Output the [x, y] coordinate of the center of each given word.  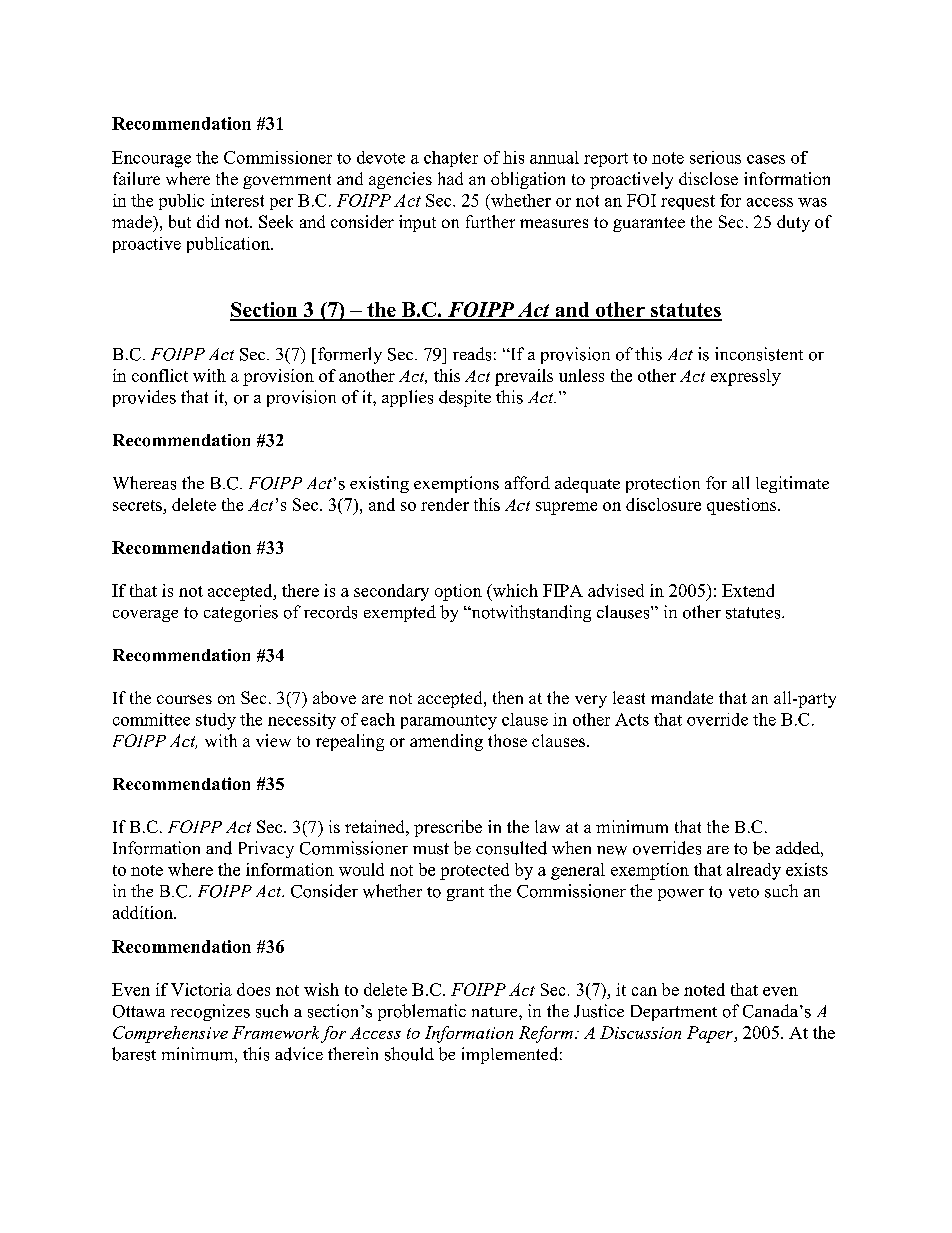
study [216, 721]
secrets [137, 505]
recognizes [210, 1012]
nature [496, 1012]
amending [446, 742]
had [450, 178]
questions [743, 506]
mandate [682, 697]
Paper [711, 1034]
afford [527, 483]
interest [237, 200]
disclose [708, 178]
